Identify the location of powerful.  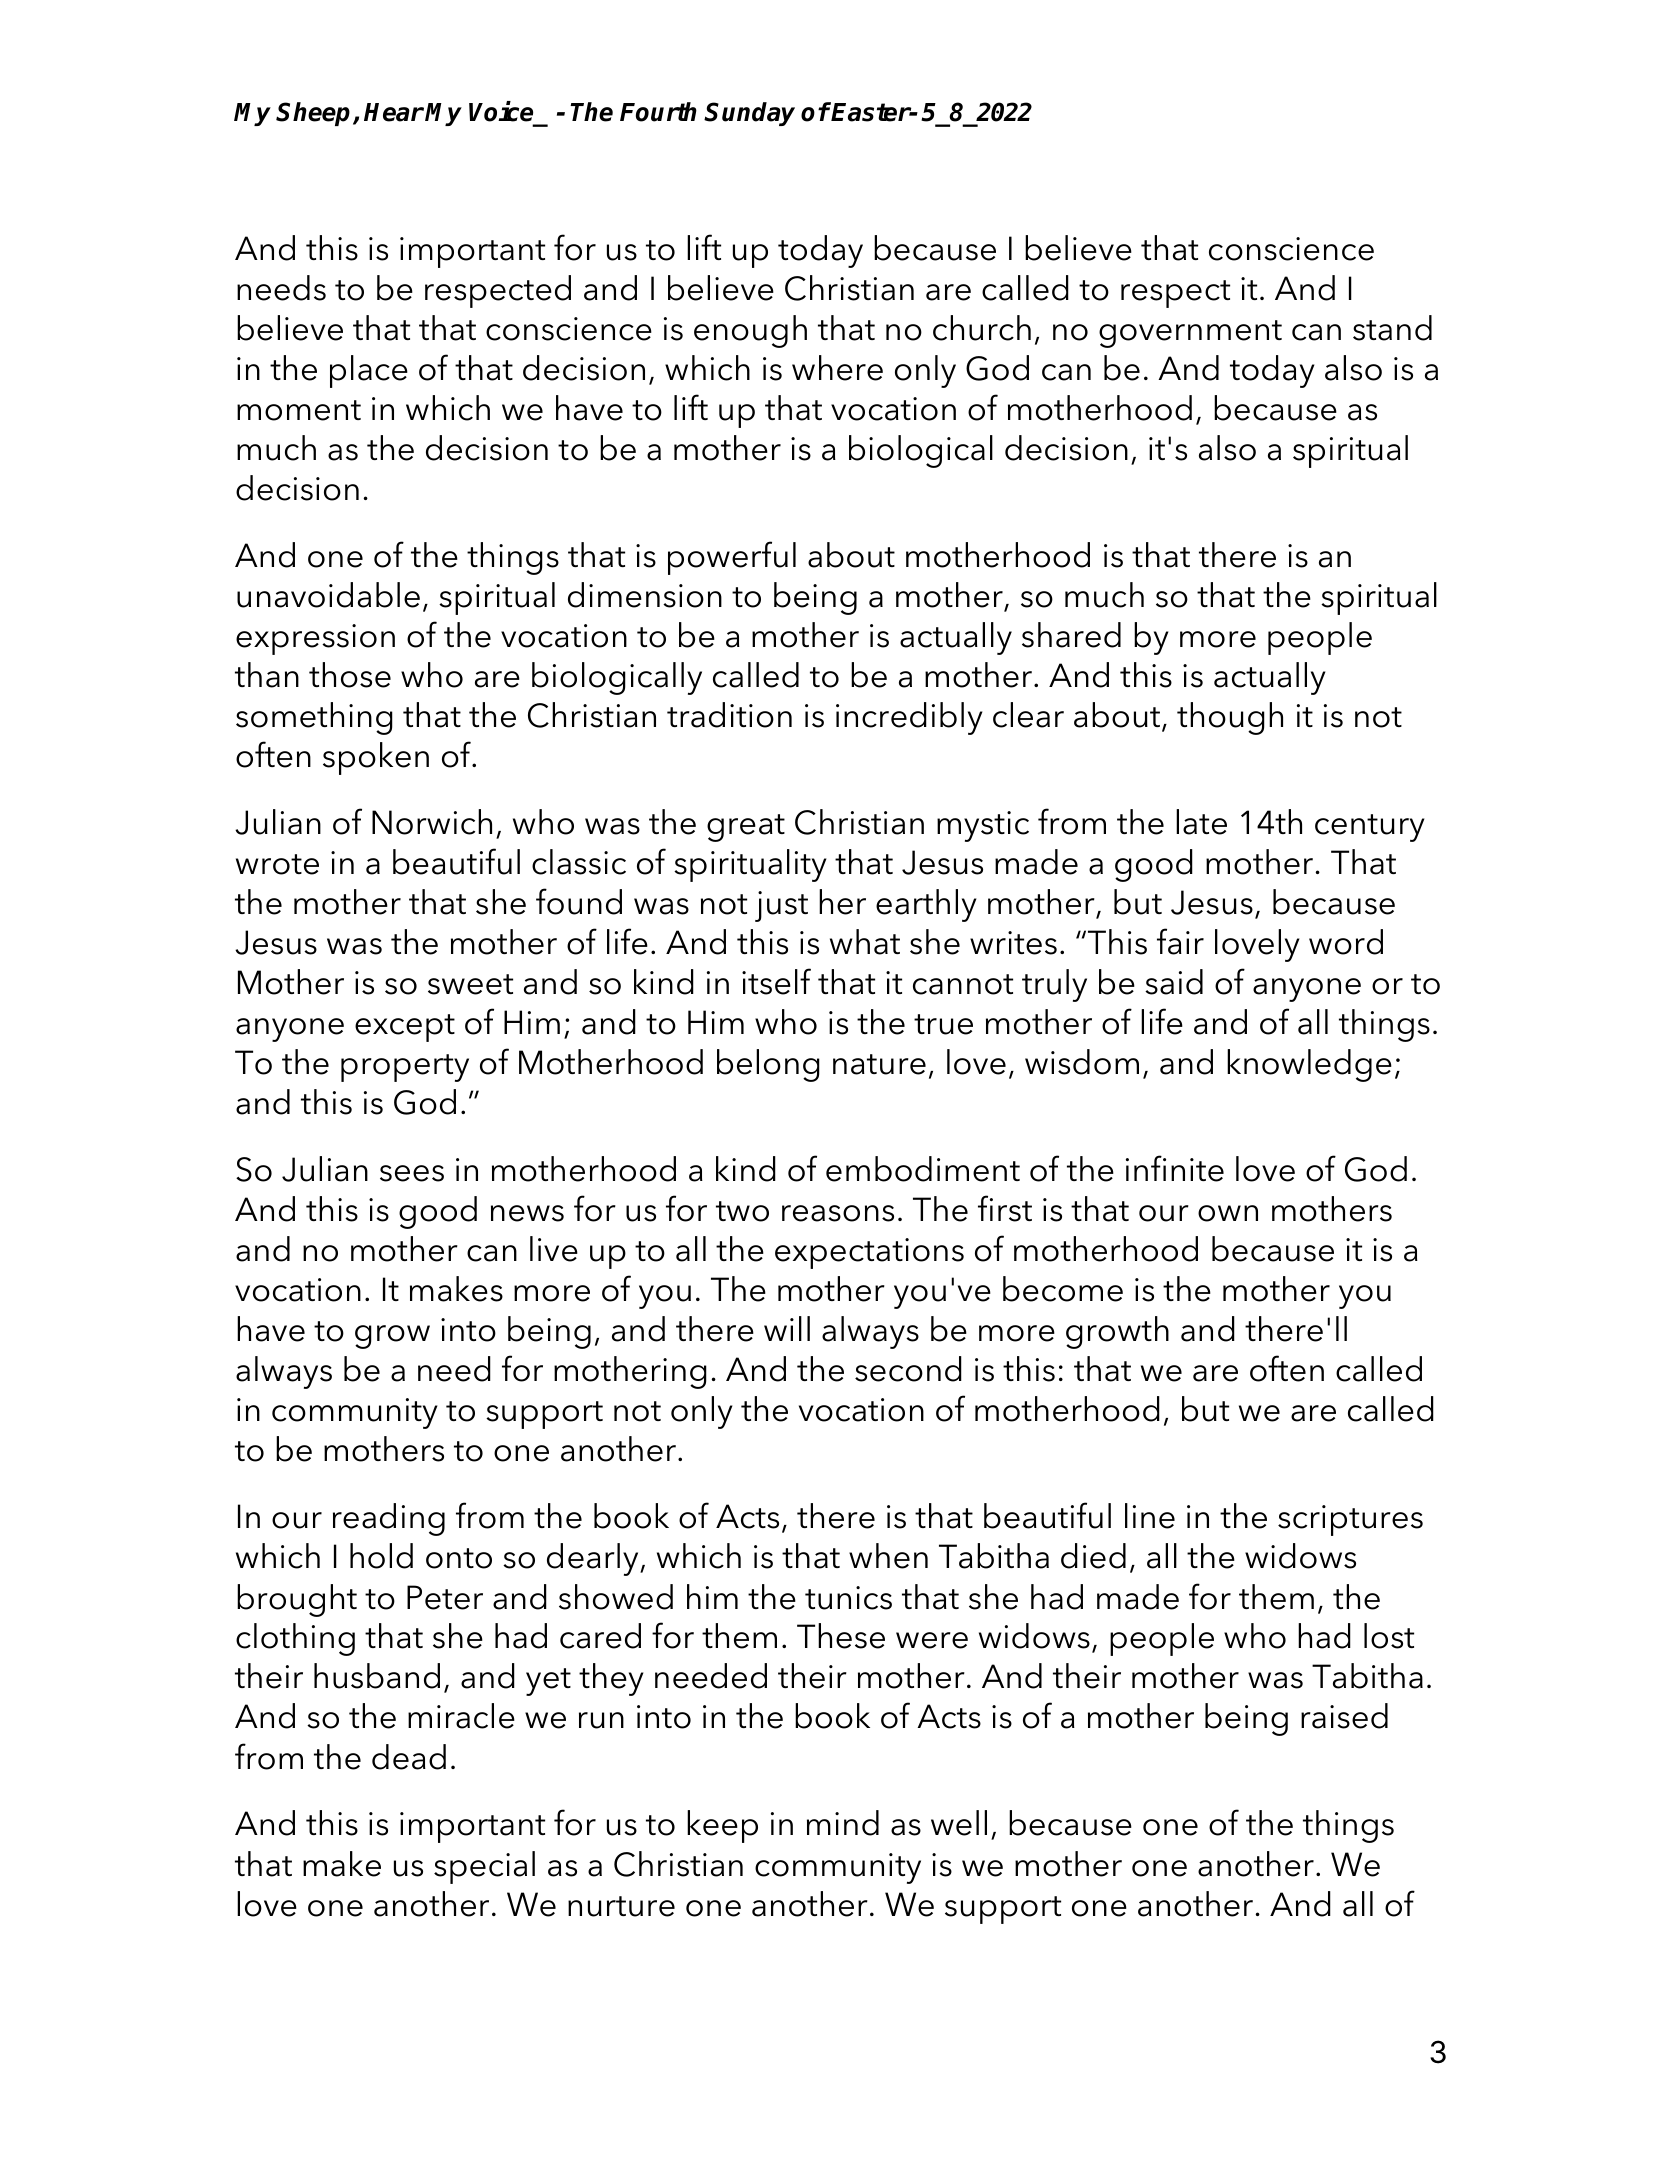
(732, 558).
